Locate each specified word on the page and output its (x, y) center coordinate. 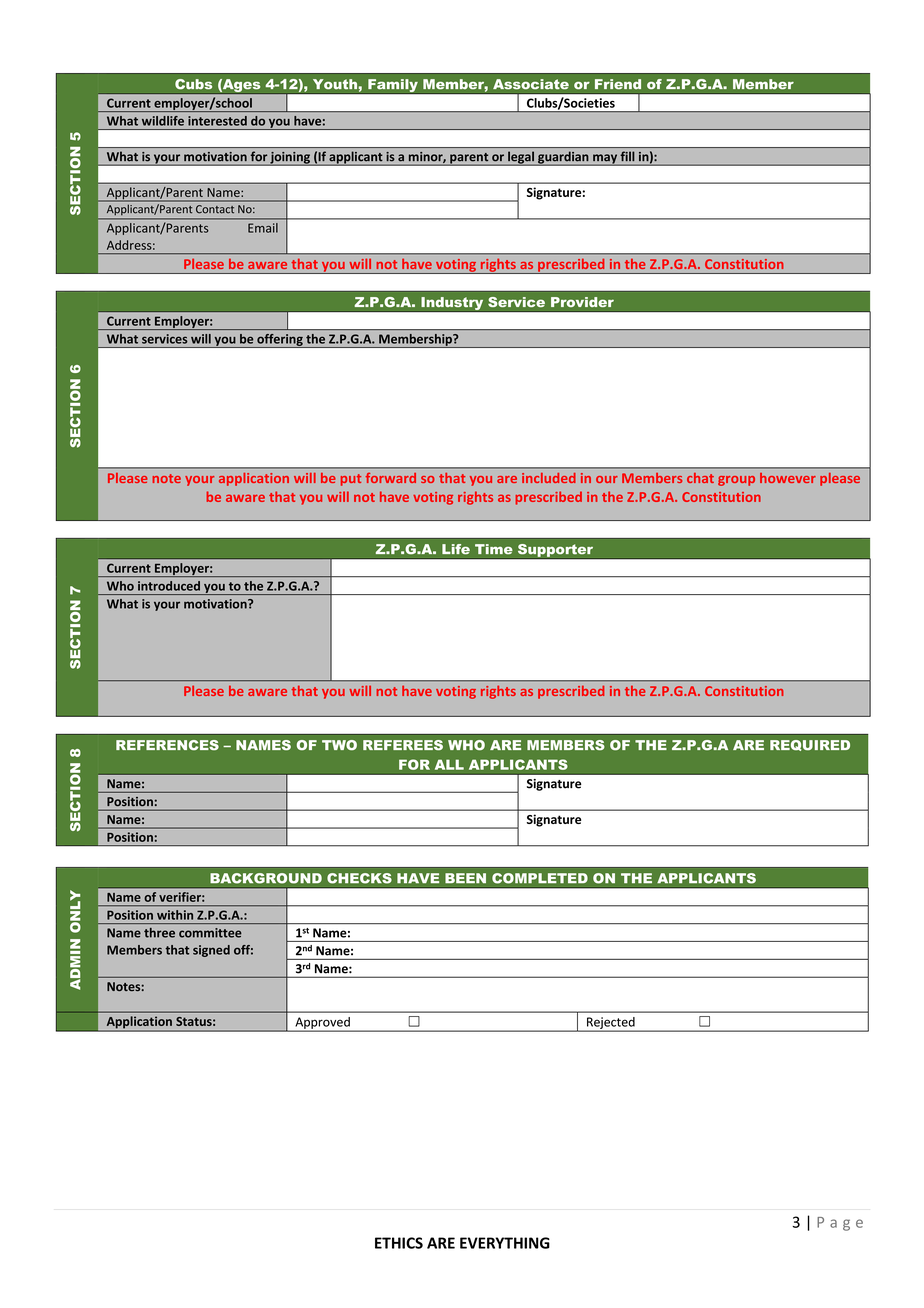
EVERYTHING (505, 1243)
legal (521, 158)
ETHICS (399, 1243)
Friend (618, 84)
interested (217, 121)
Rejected (611, 1024)
